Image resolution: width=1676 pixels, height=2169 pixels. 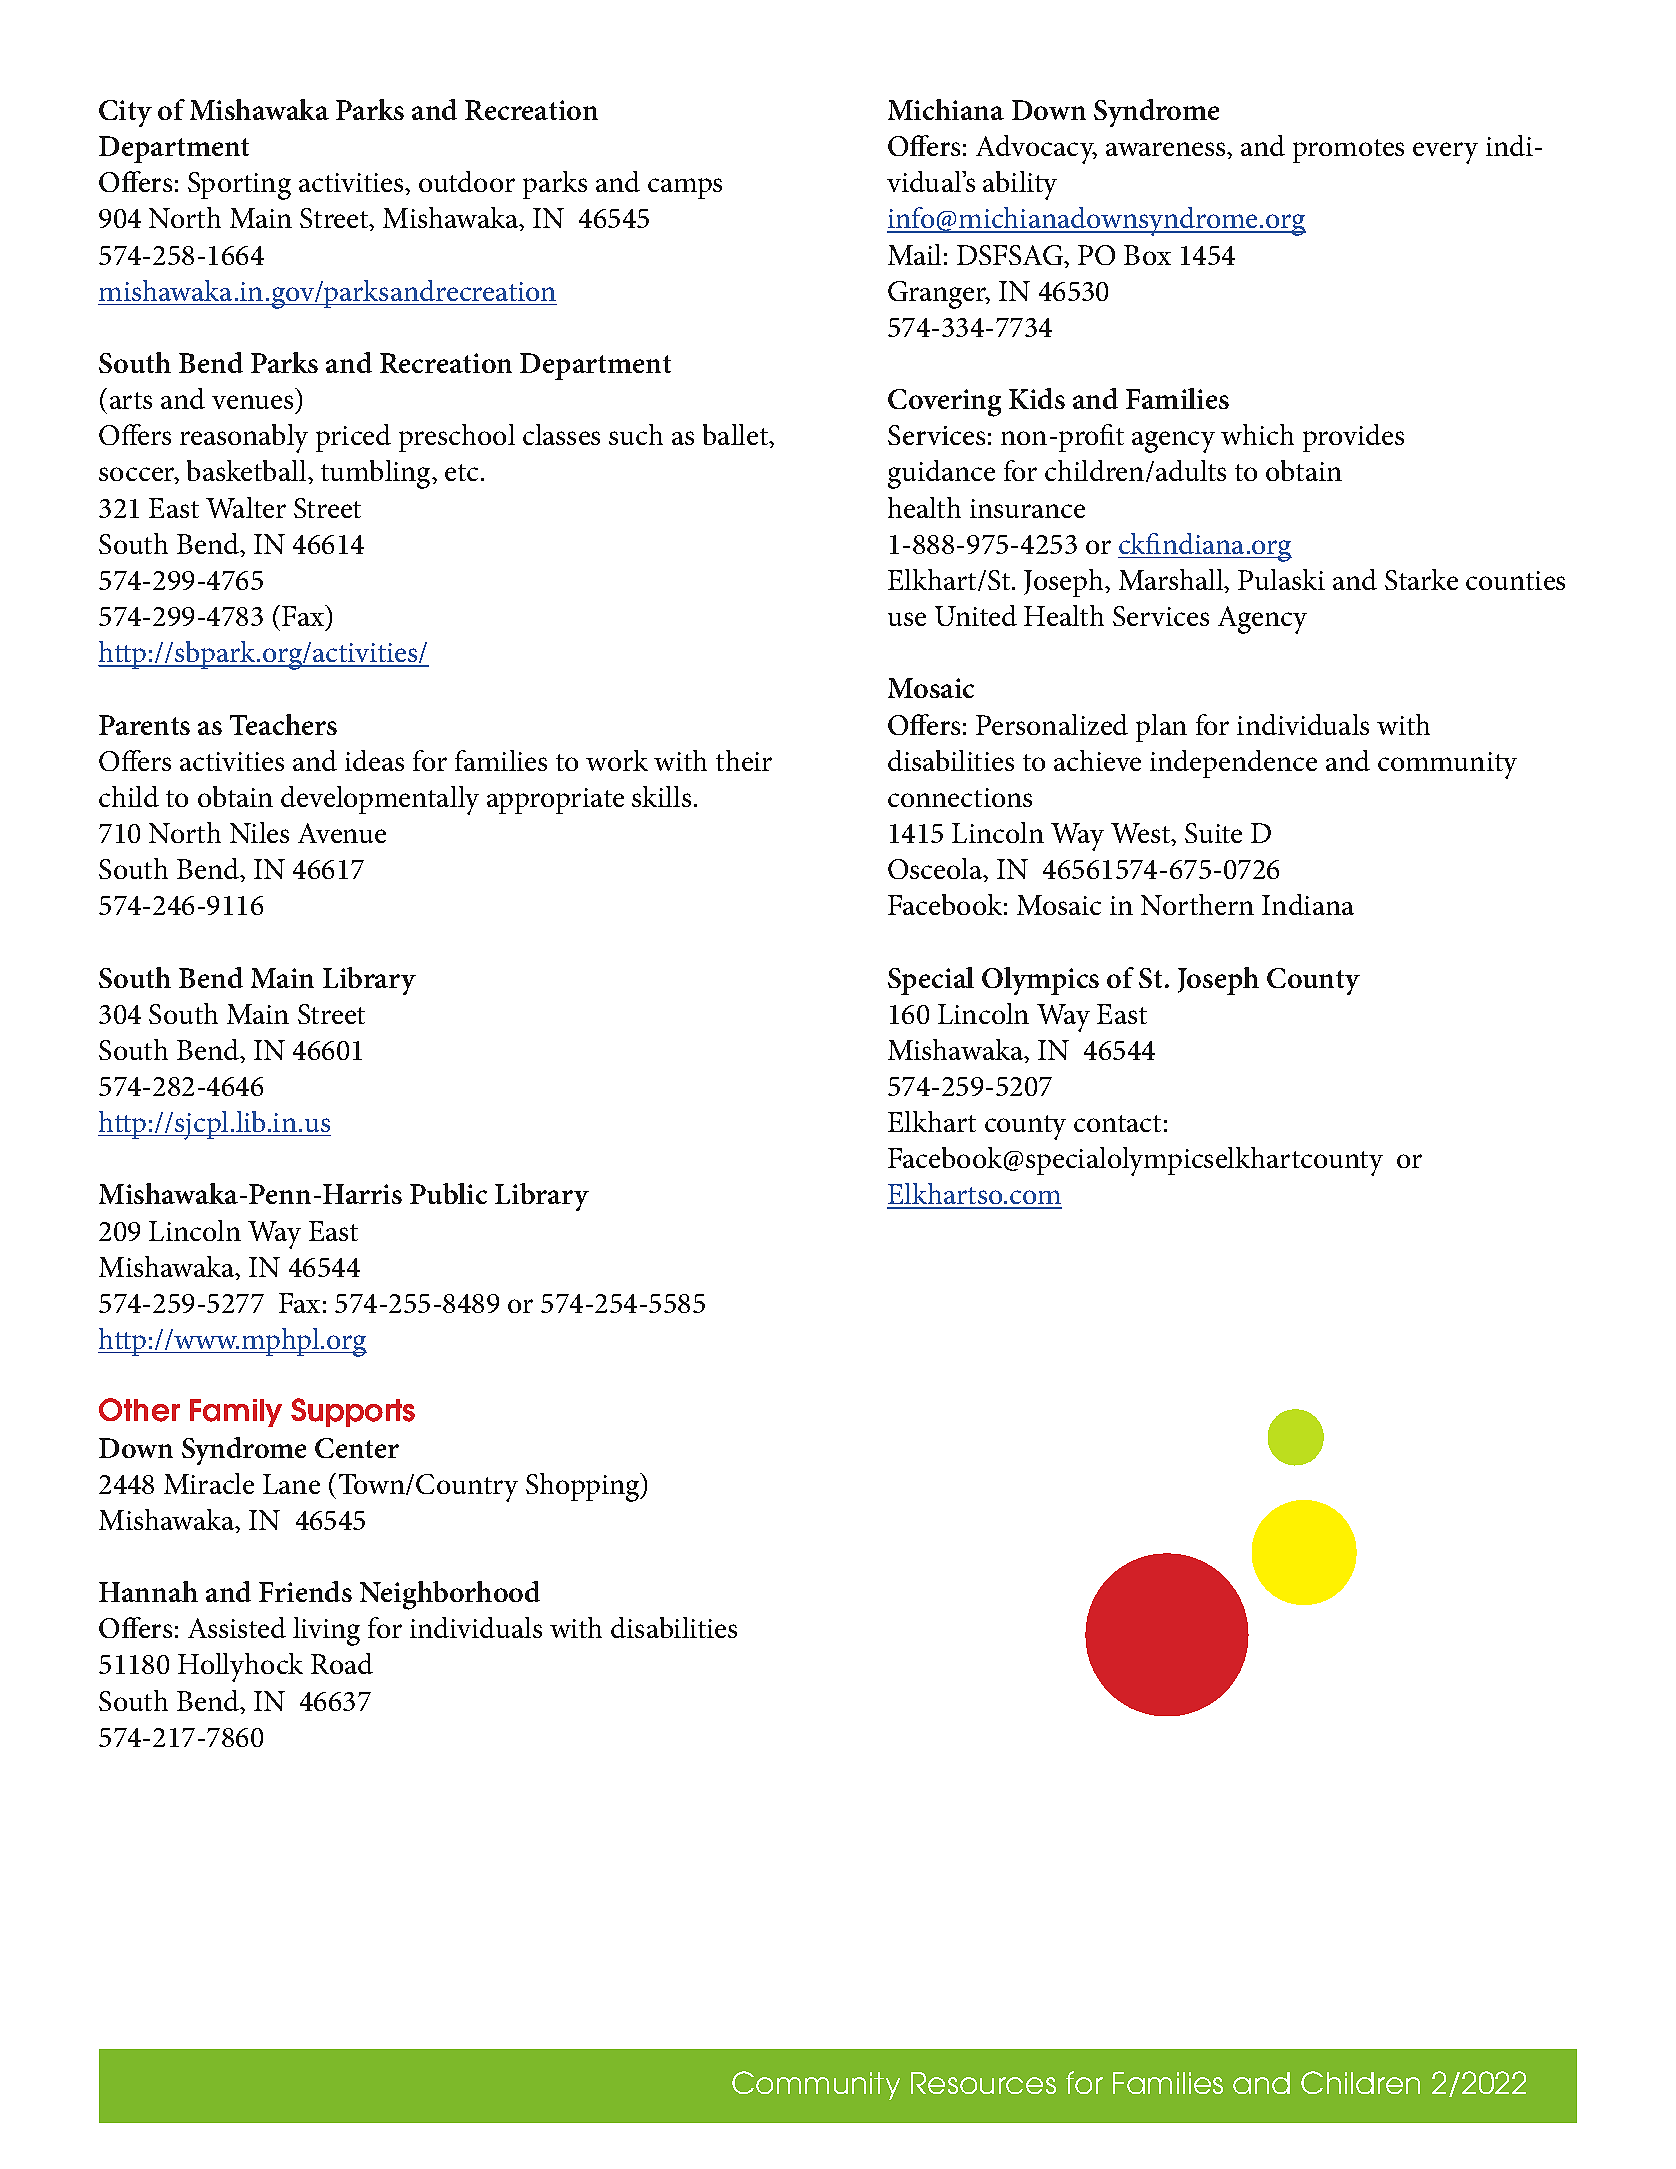 I want to click on contact, so click(x=1117, y=1123).
